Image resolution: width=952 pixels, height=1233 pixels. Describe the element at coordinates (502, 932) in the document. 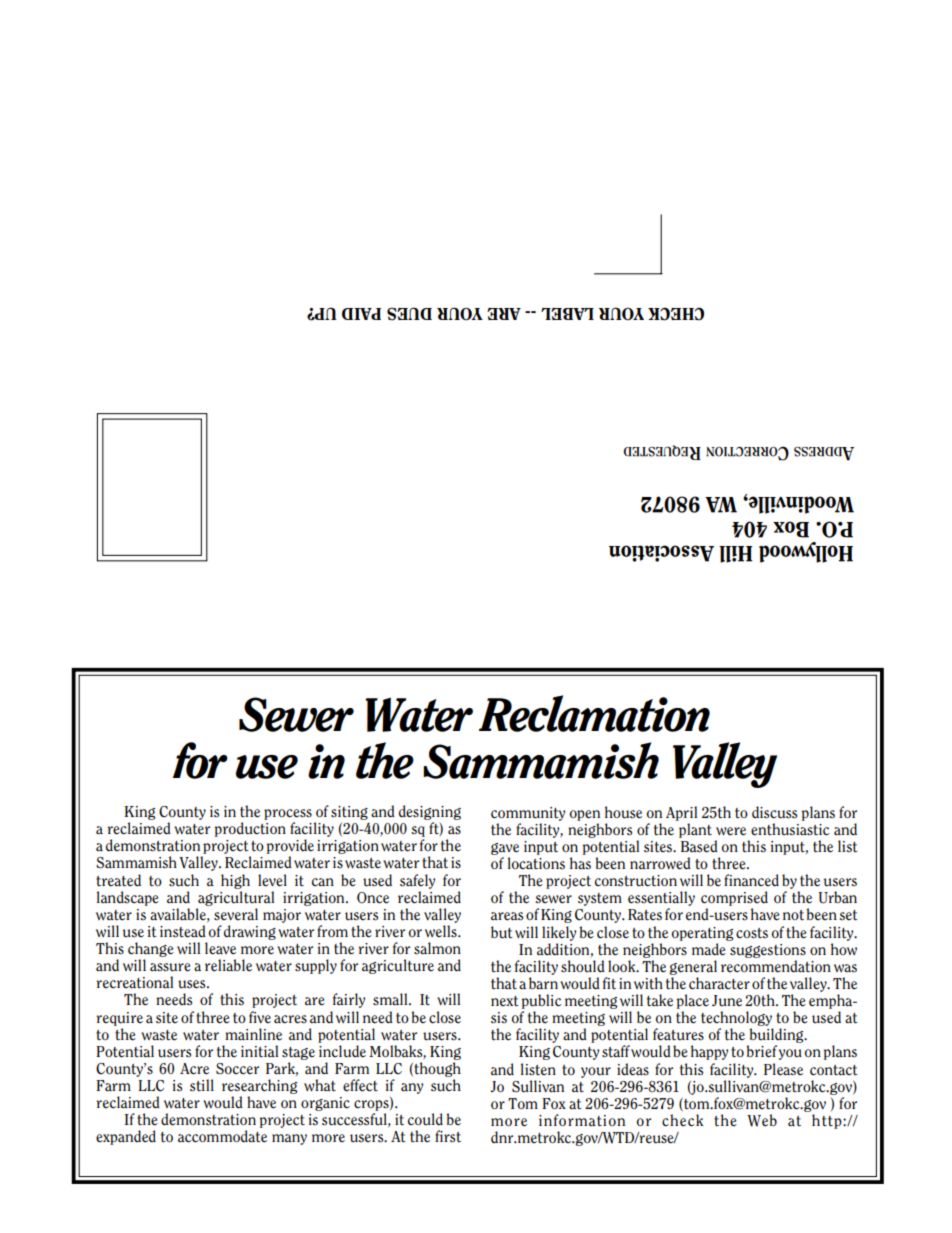

I see `but` at that location.
